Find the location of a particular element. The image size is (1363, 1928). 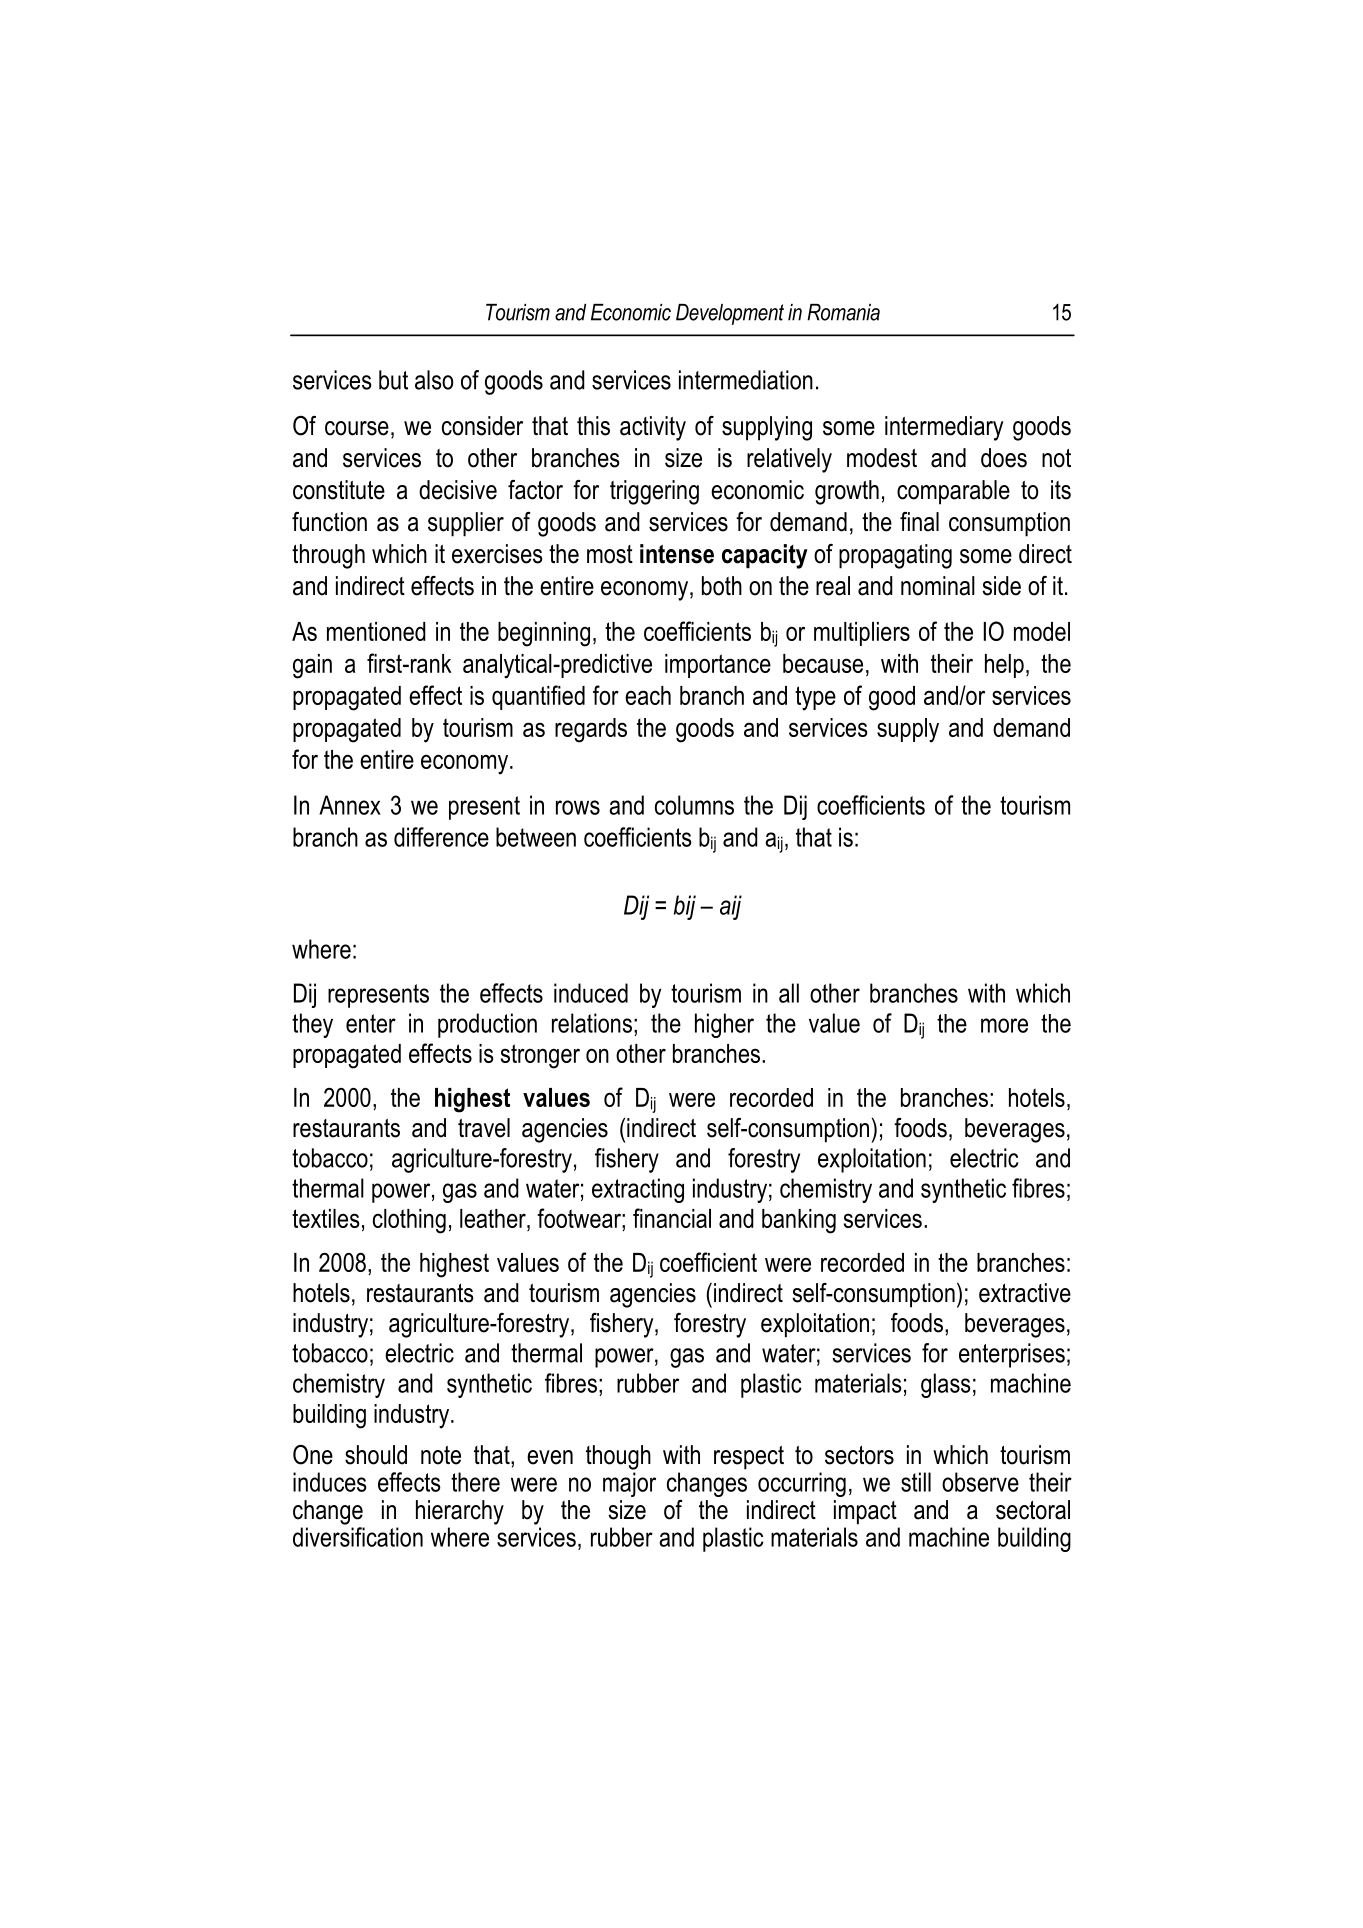

hierarchy is located at coordinates (460, 1512).
